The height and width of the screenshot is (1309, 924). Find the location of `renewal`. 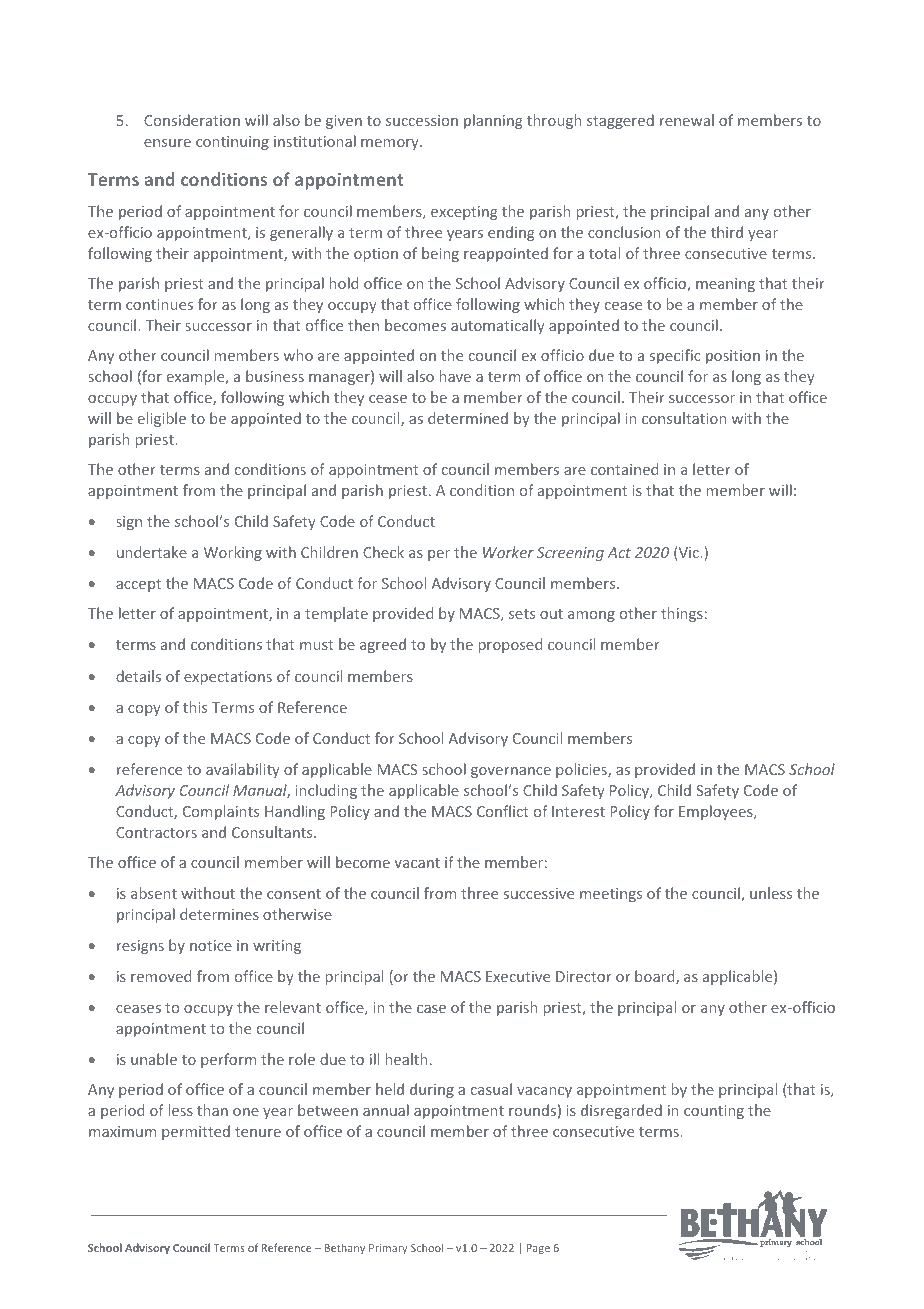

renewal is located at coordinates (687, 120).
